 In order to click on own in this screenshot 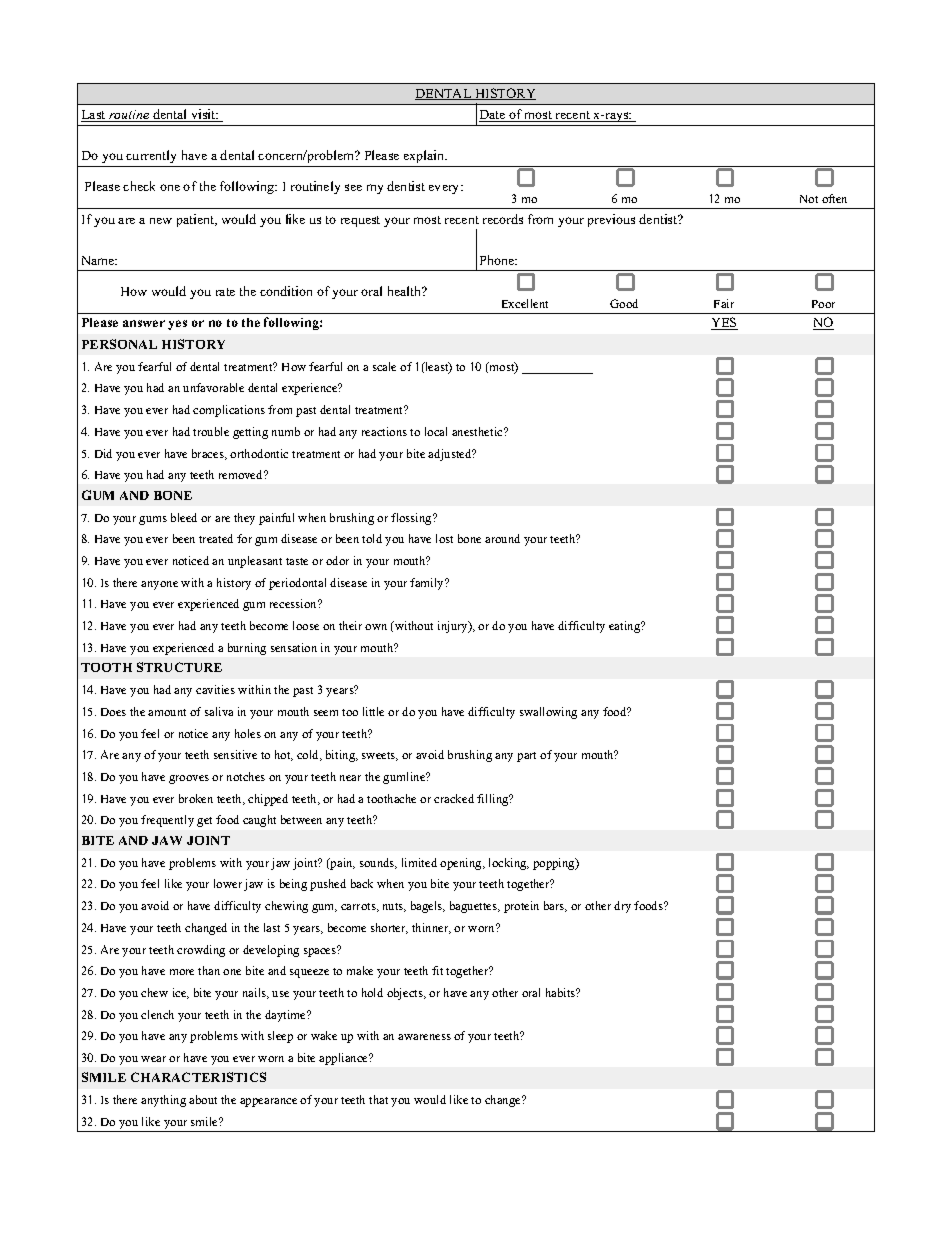, I will do `click(376, 627)`.
